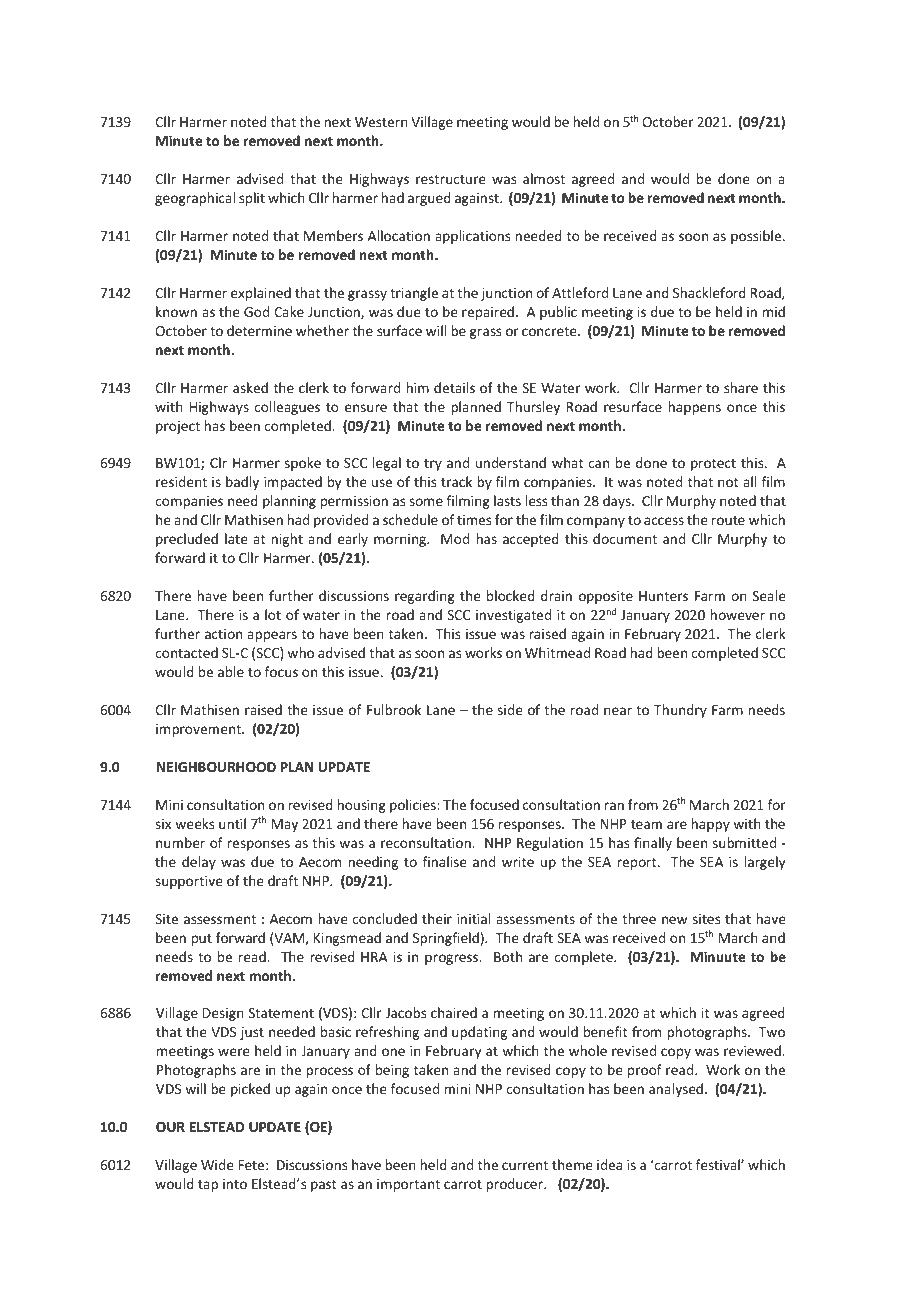  Describe the element at coordinates (695, 408) in the page. I see `happens` at that location.
